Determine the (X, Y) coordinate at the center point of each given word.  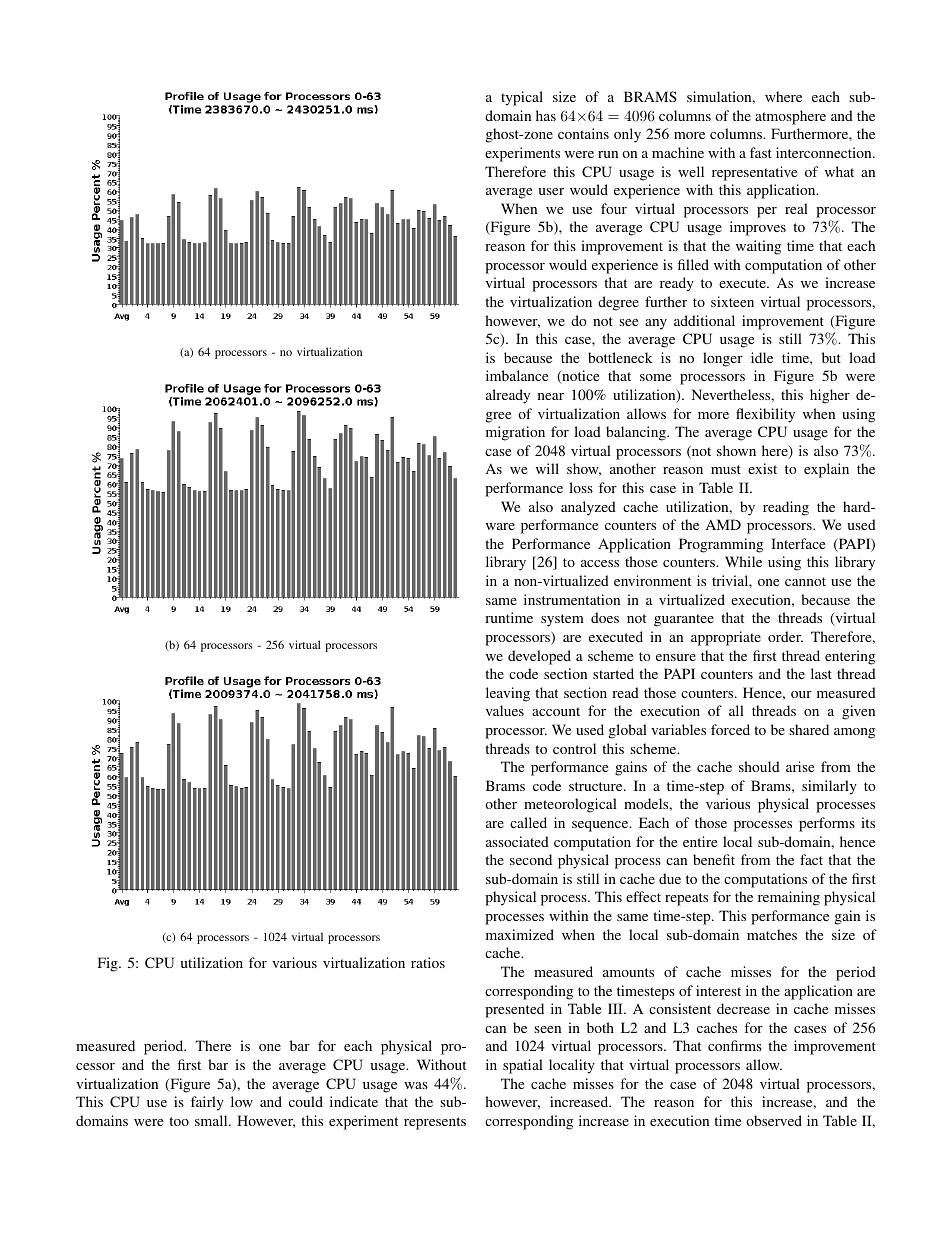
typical (522, 98)
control (574, 748)
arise (800, 766)
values (505, 710)
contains (583, 133)
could (306, 1101)
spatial (523, 1066)
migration (515, 433)
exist (762, 468)
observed (774, 1120)
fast (761, 152)
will (547, 468)
